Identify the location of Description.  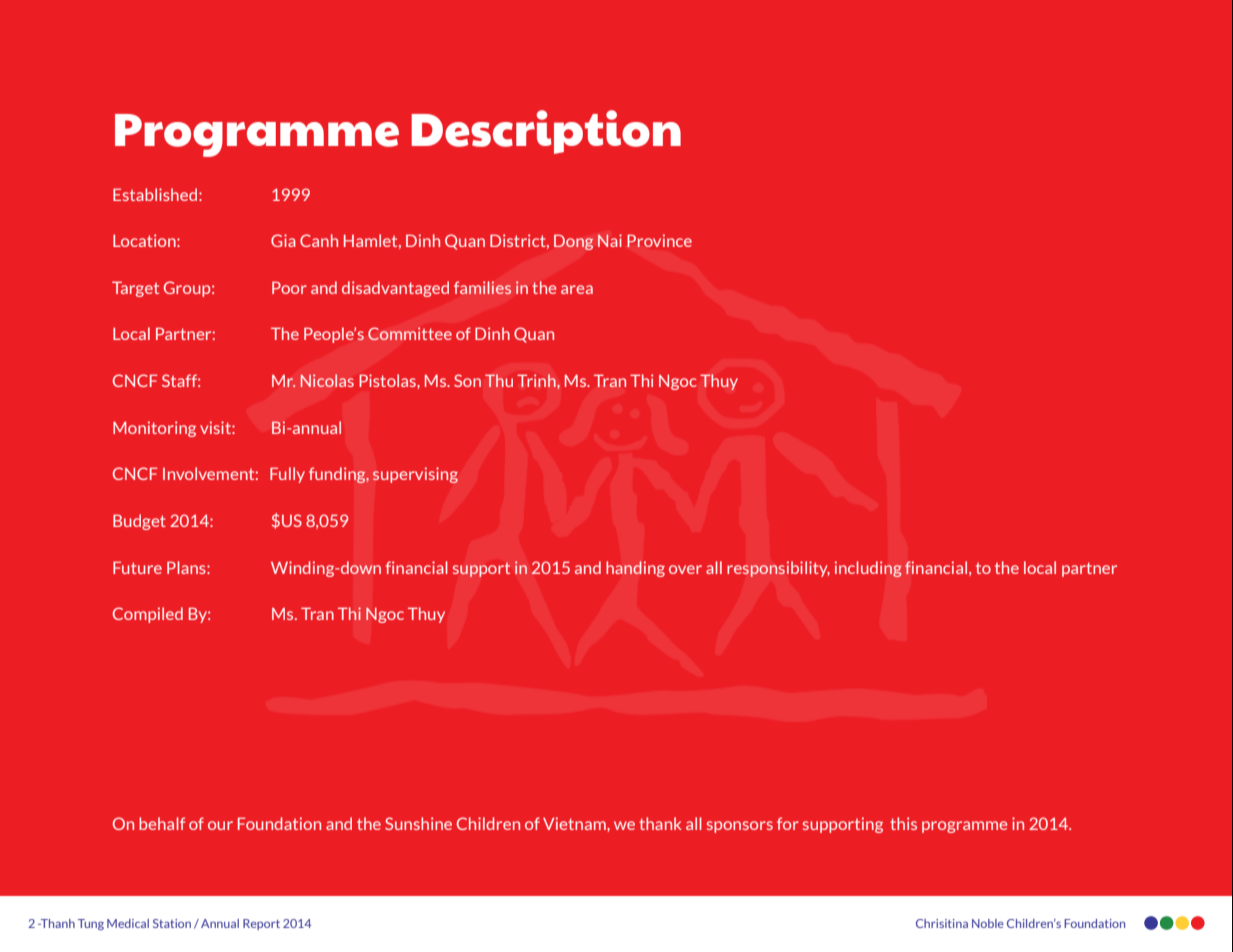
(546, 132).
